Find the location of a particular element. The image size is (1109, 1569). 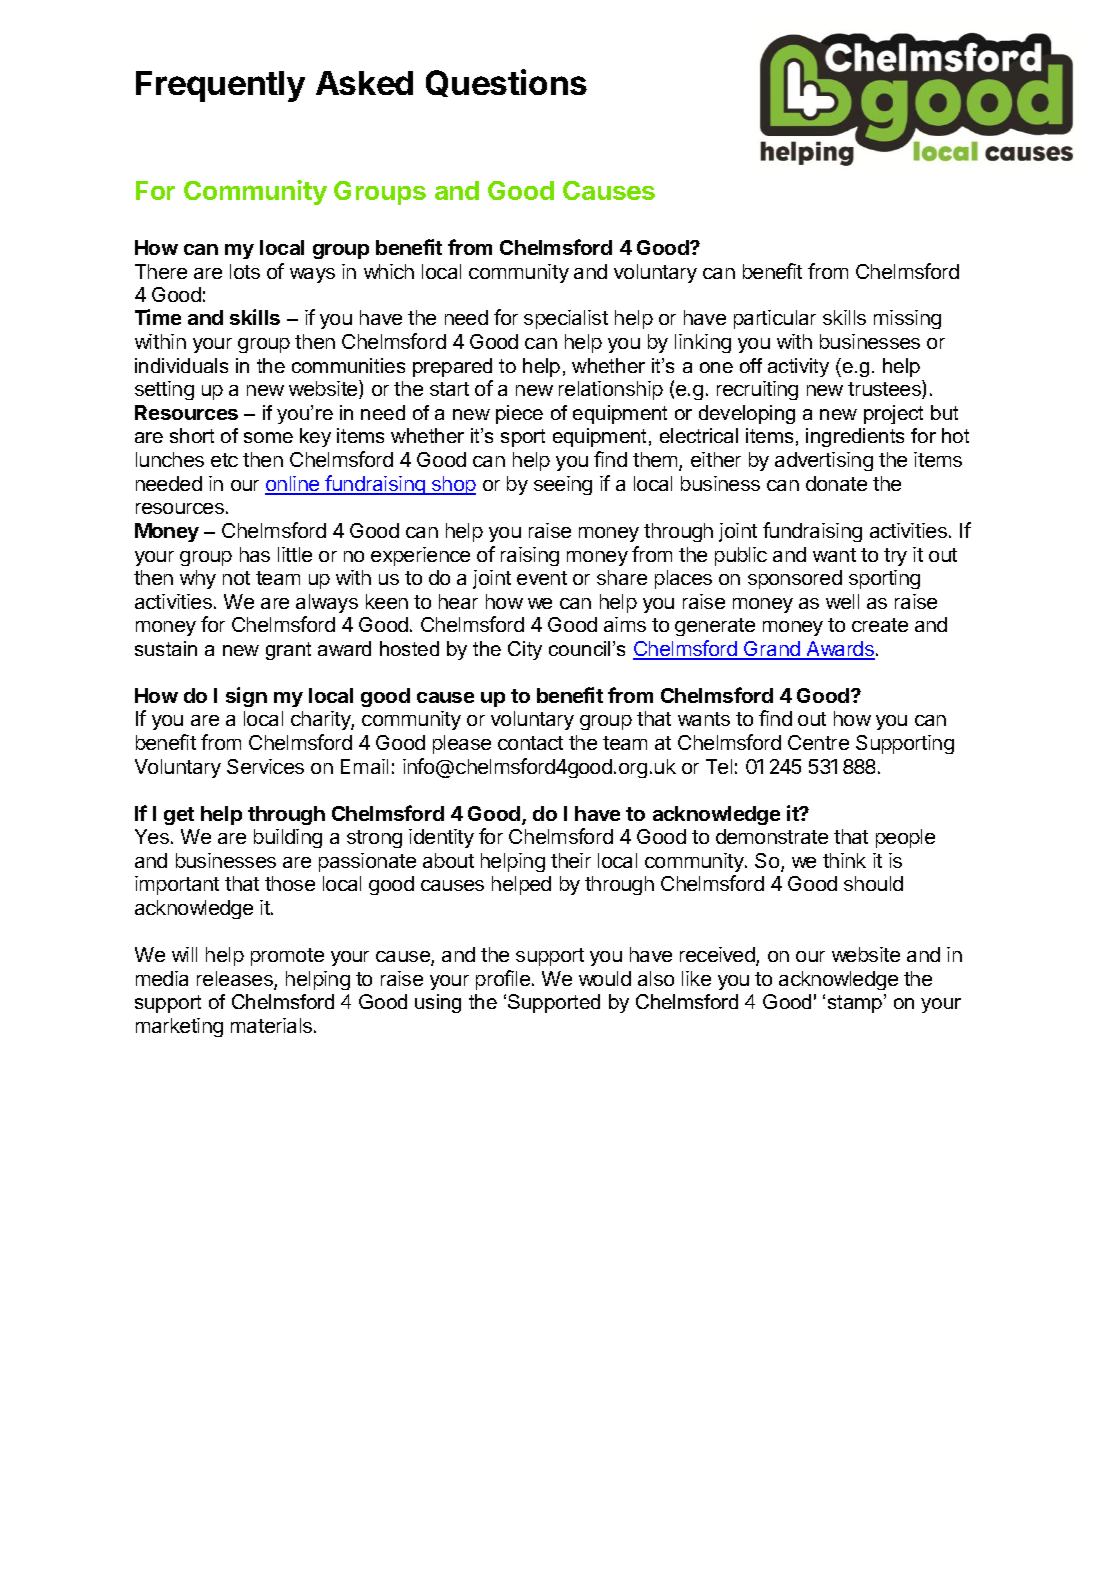

missing is located at coordinates (907, 319).
